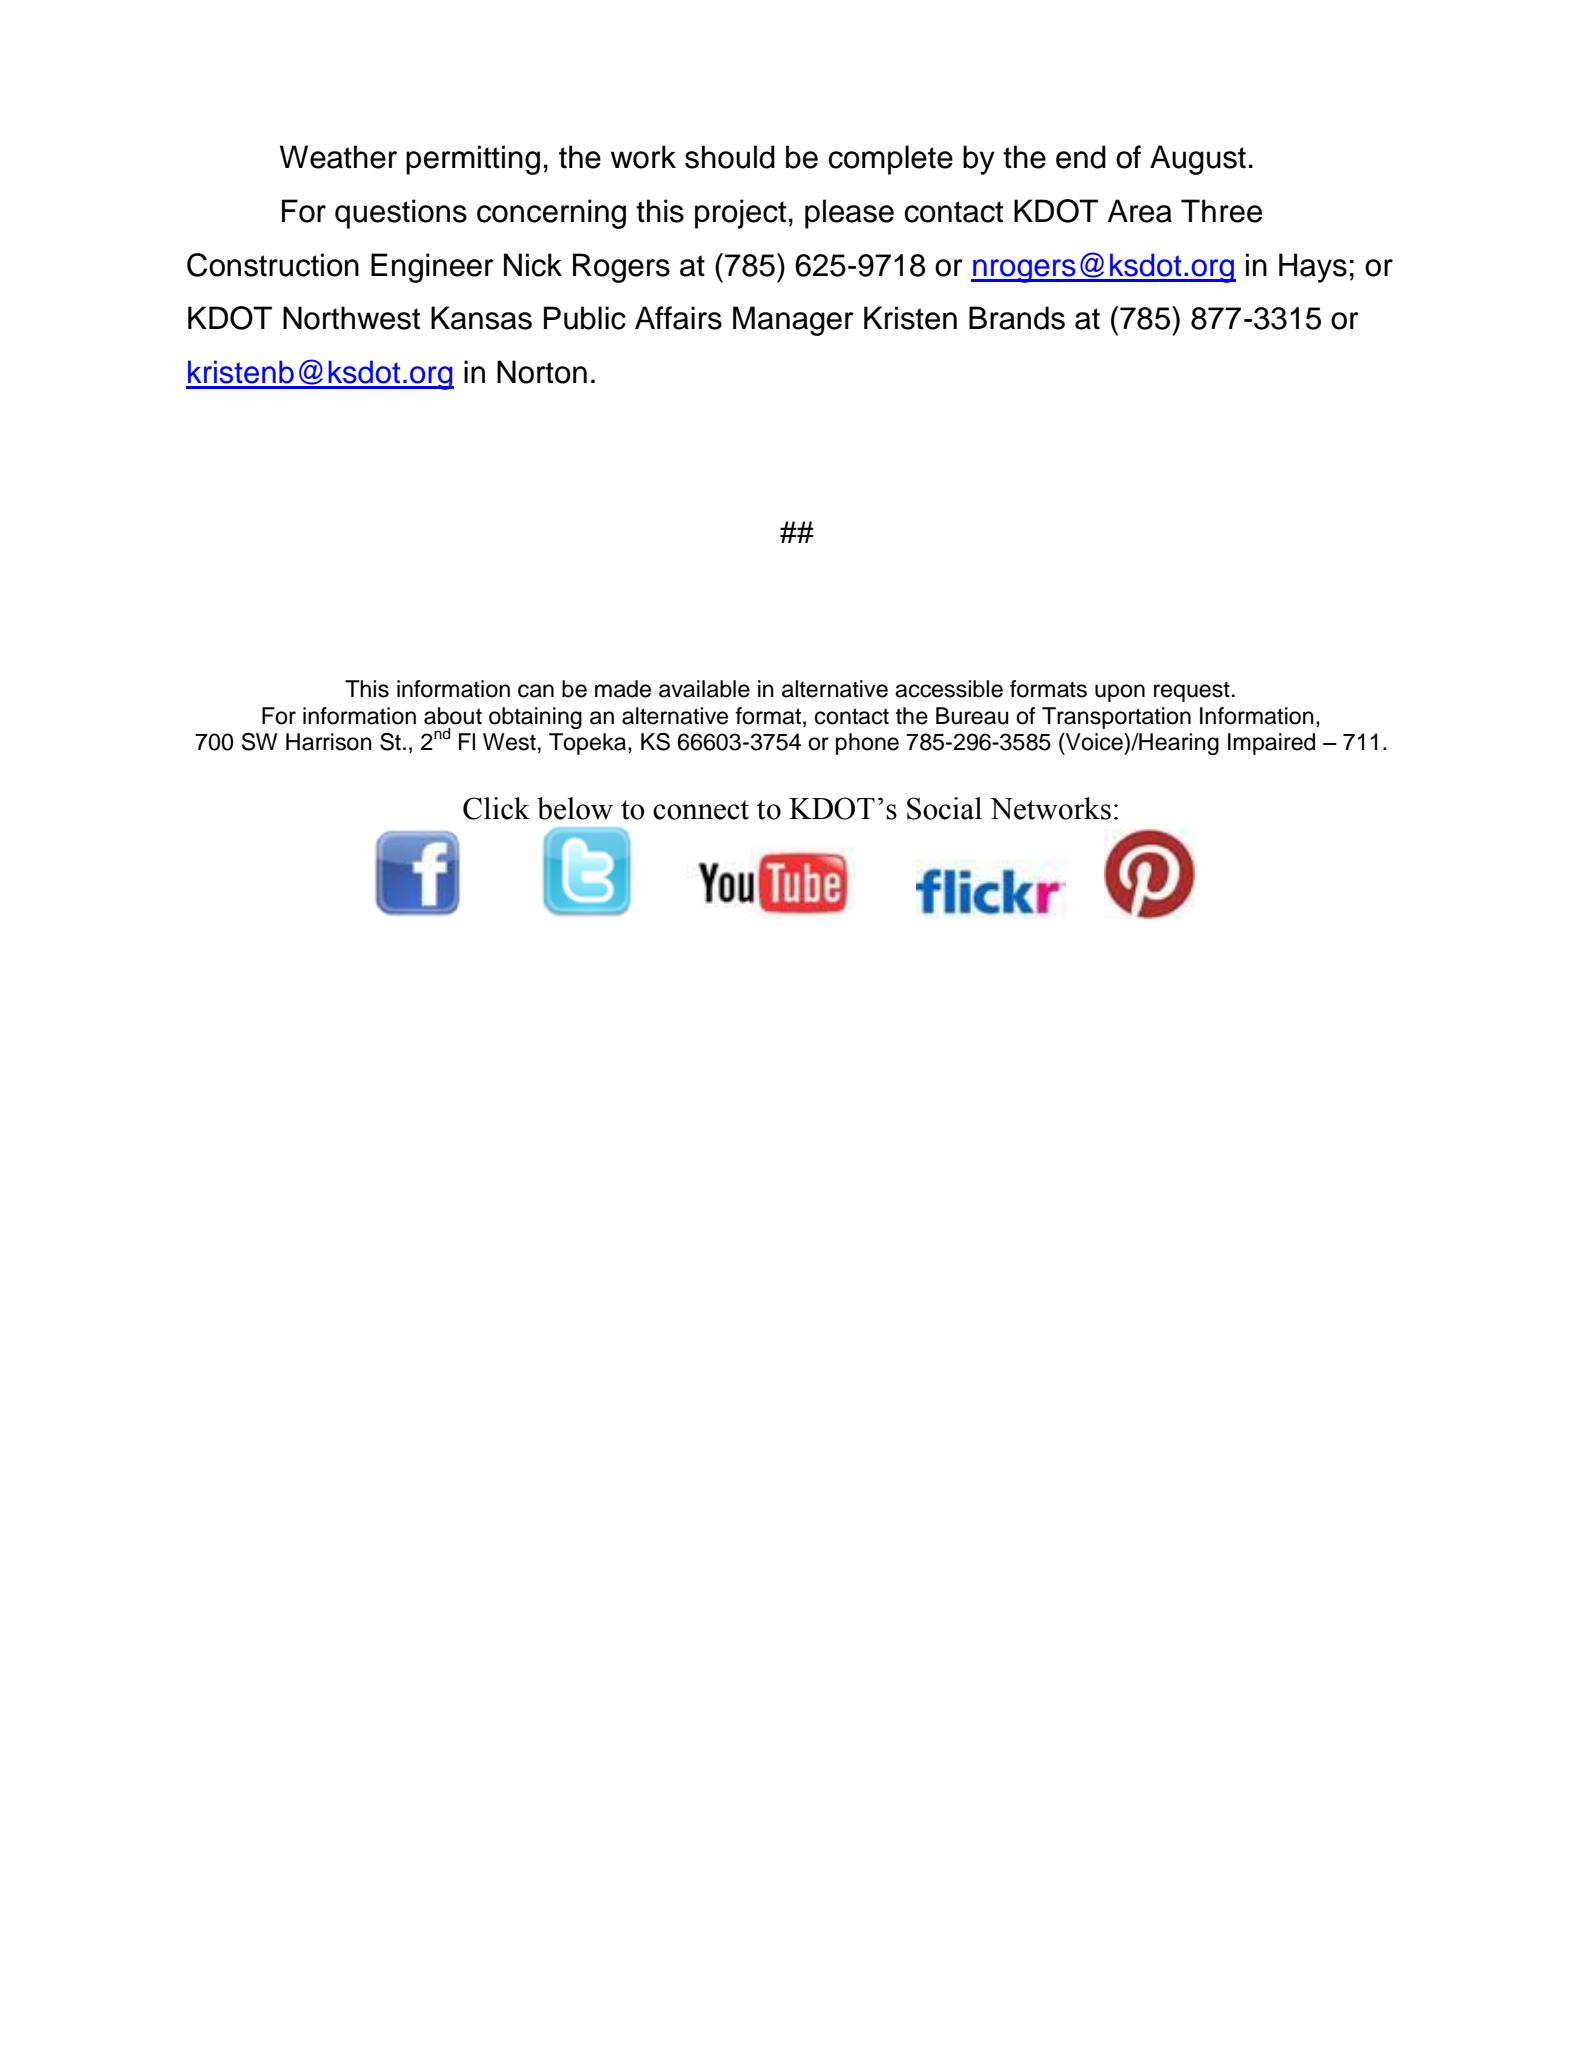 Image resolution: width=1583 pixels, height=2048 pixels. I want to click on should, so click(730, 157).
